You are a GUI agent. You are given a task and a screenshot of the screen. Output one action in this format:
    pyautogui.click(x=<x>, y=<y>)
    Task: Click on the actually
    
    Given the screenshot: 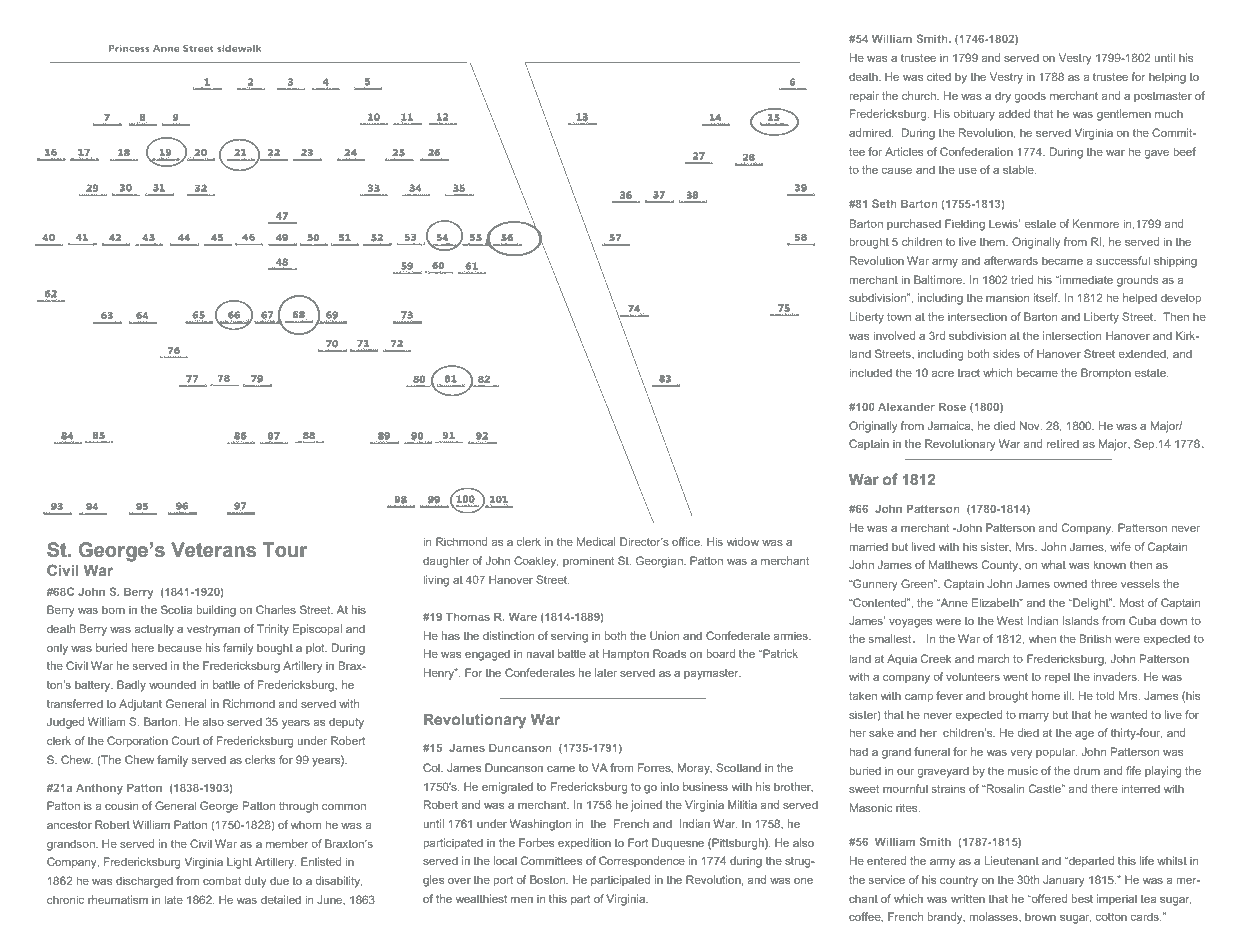 What is the action you would take?
    pyautogui.click(x=154, y=630)
